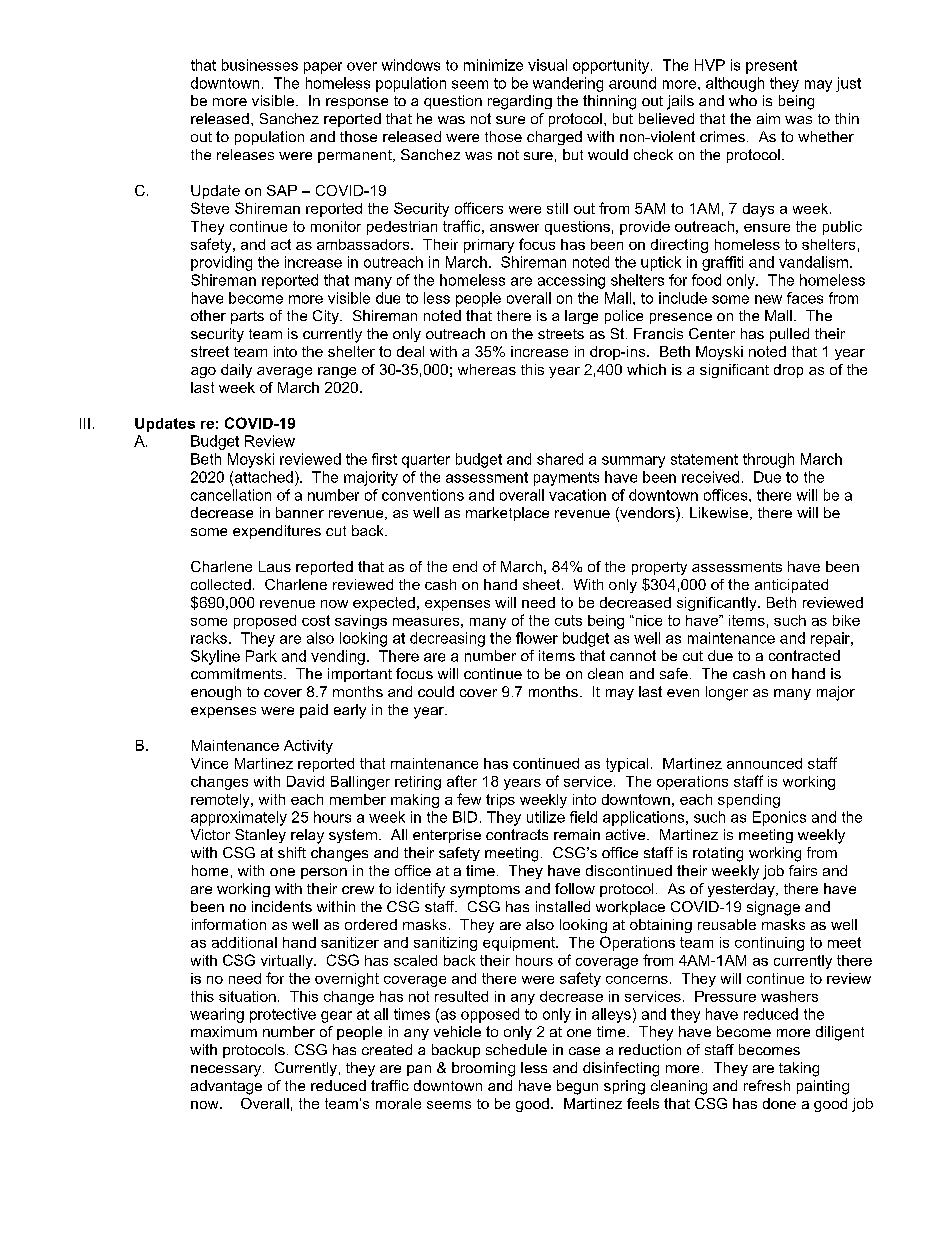 The width and height of the image is (952, 1233). What do you see at coordinates (743, 100) in the image?
I see `who` at bounding box center [743, 100].
